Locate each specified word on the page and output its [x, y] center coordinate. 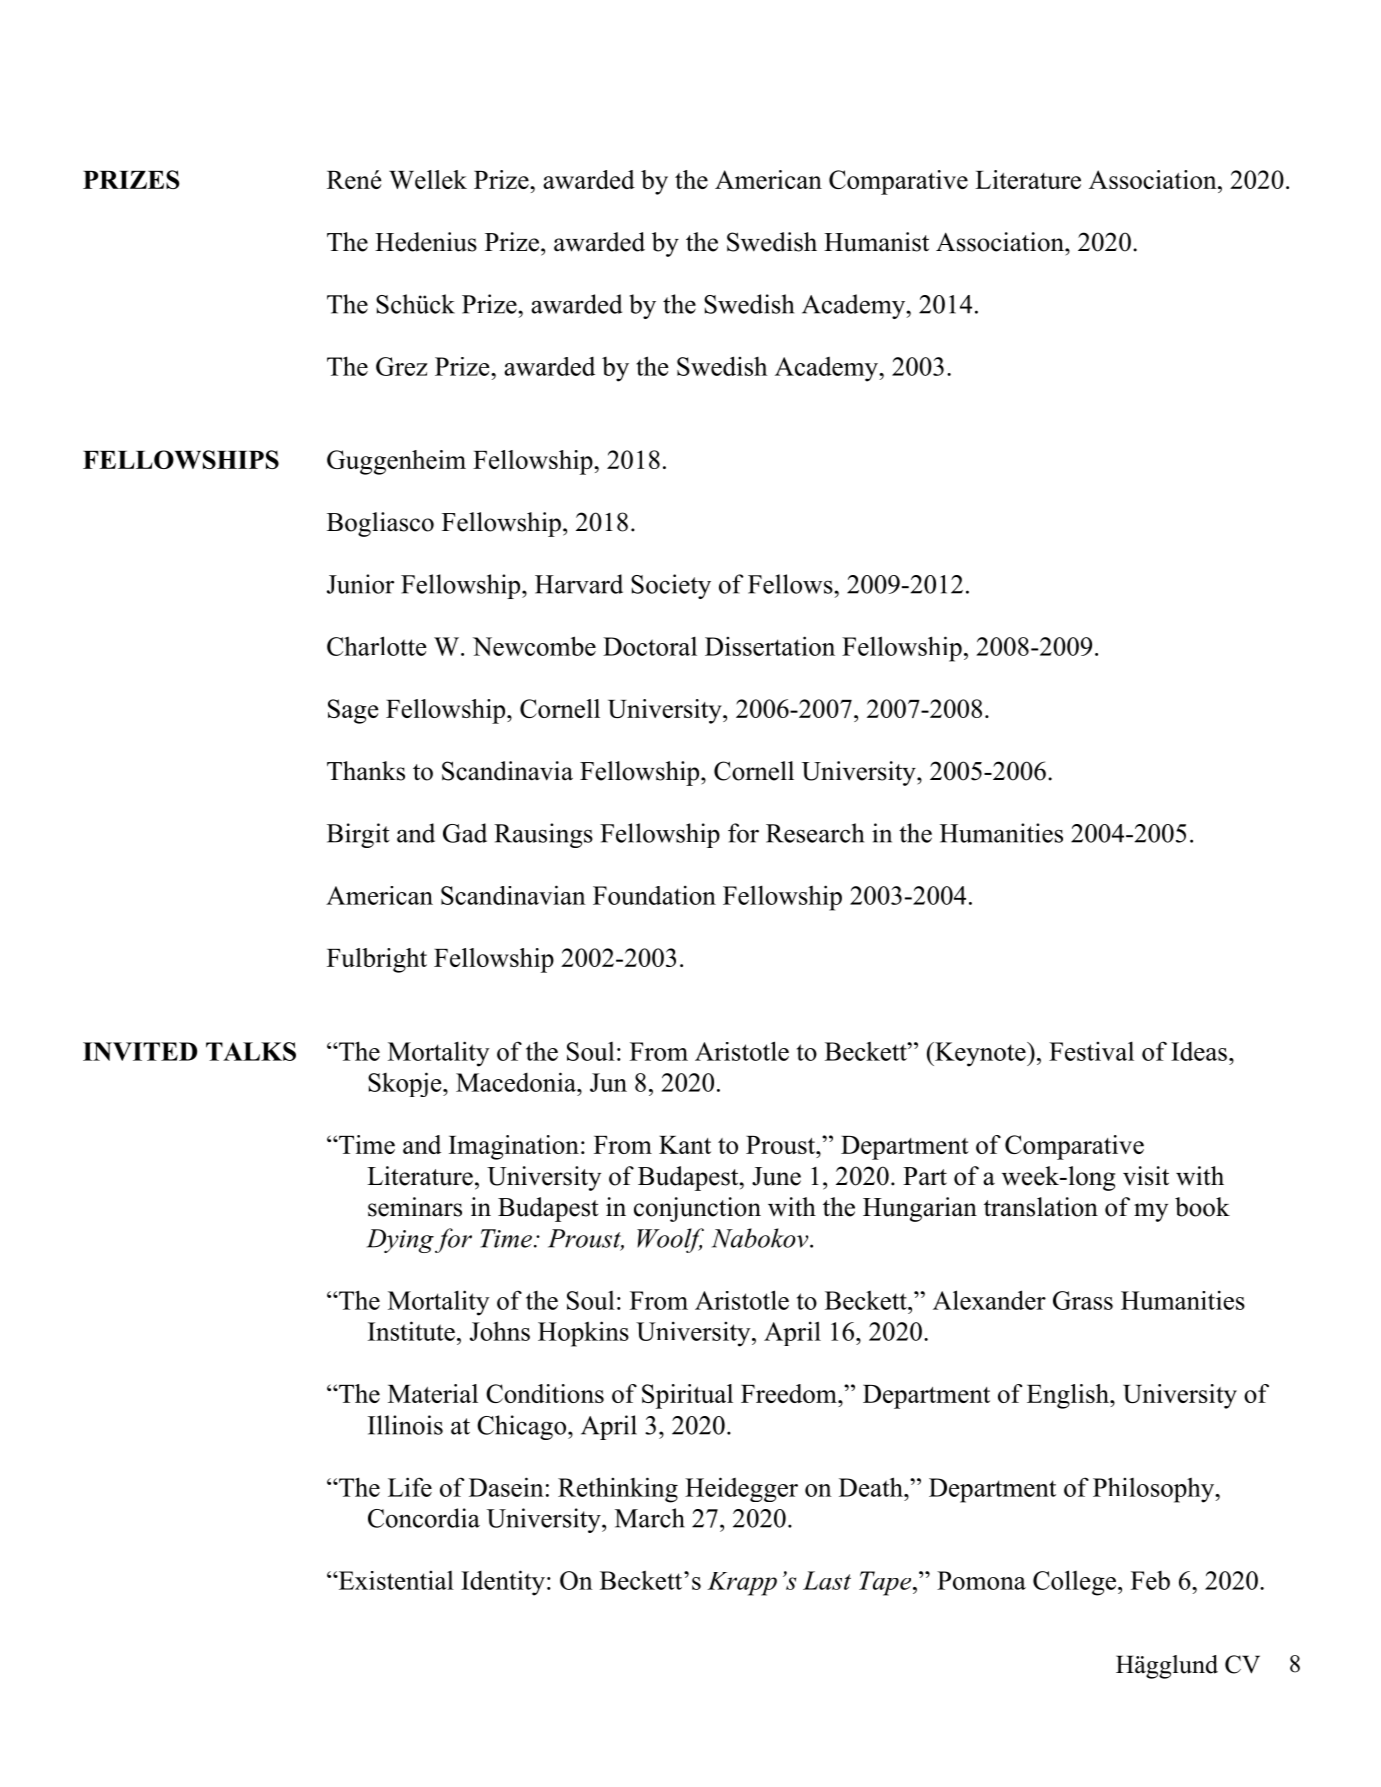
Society [671, 586]
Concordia [424, 1518]
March [650, 1518]
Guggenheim [396, 462]
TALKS [251, 1051]
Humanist [876, 242]
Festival [1091, 1051]
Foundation [654, 895]
